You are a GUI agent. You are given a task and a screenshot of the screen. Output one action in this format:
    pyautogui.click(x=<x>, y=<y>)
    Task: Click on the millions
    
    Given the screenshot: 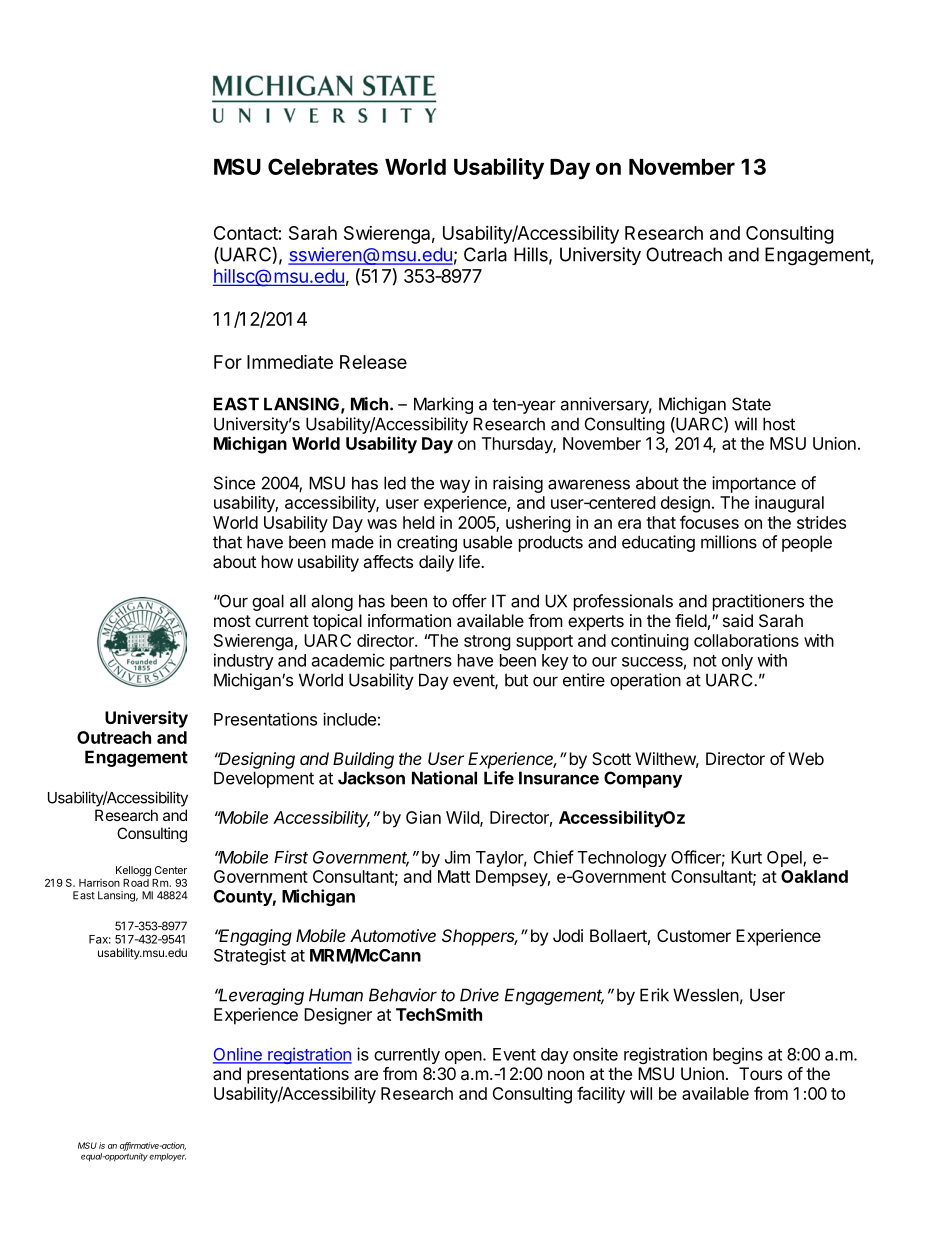 What is the action you would take?
    pyautogui.click(x=729, y=542)
